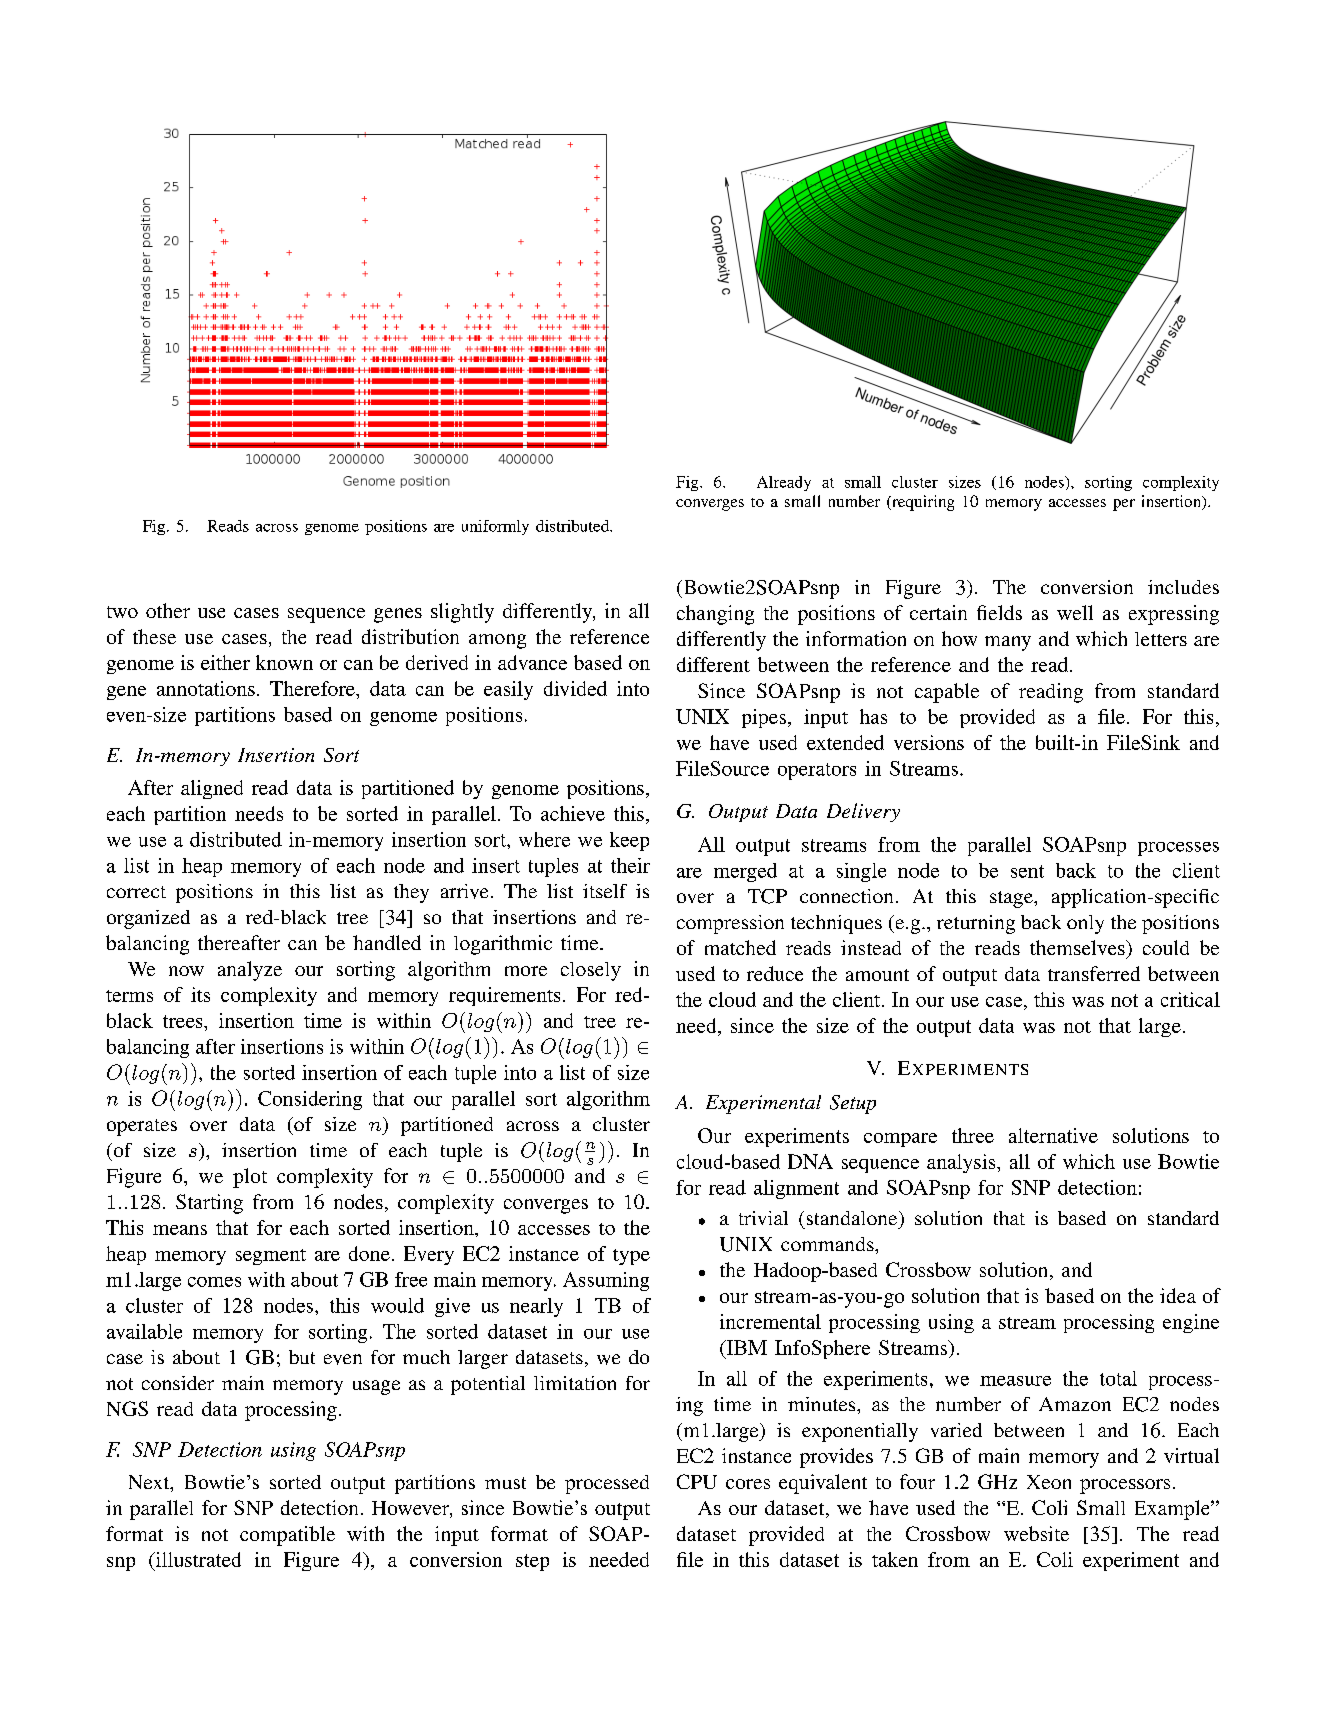  I want to click on trivial, so click(763, 1218).
